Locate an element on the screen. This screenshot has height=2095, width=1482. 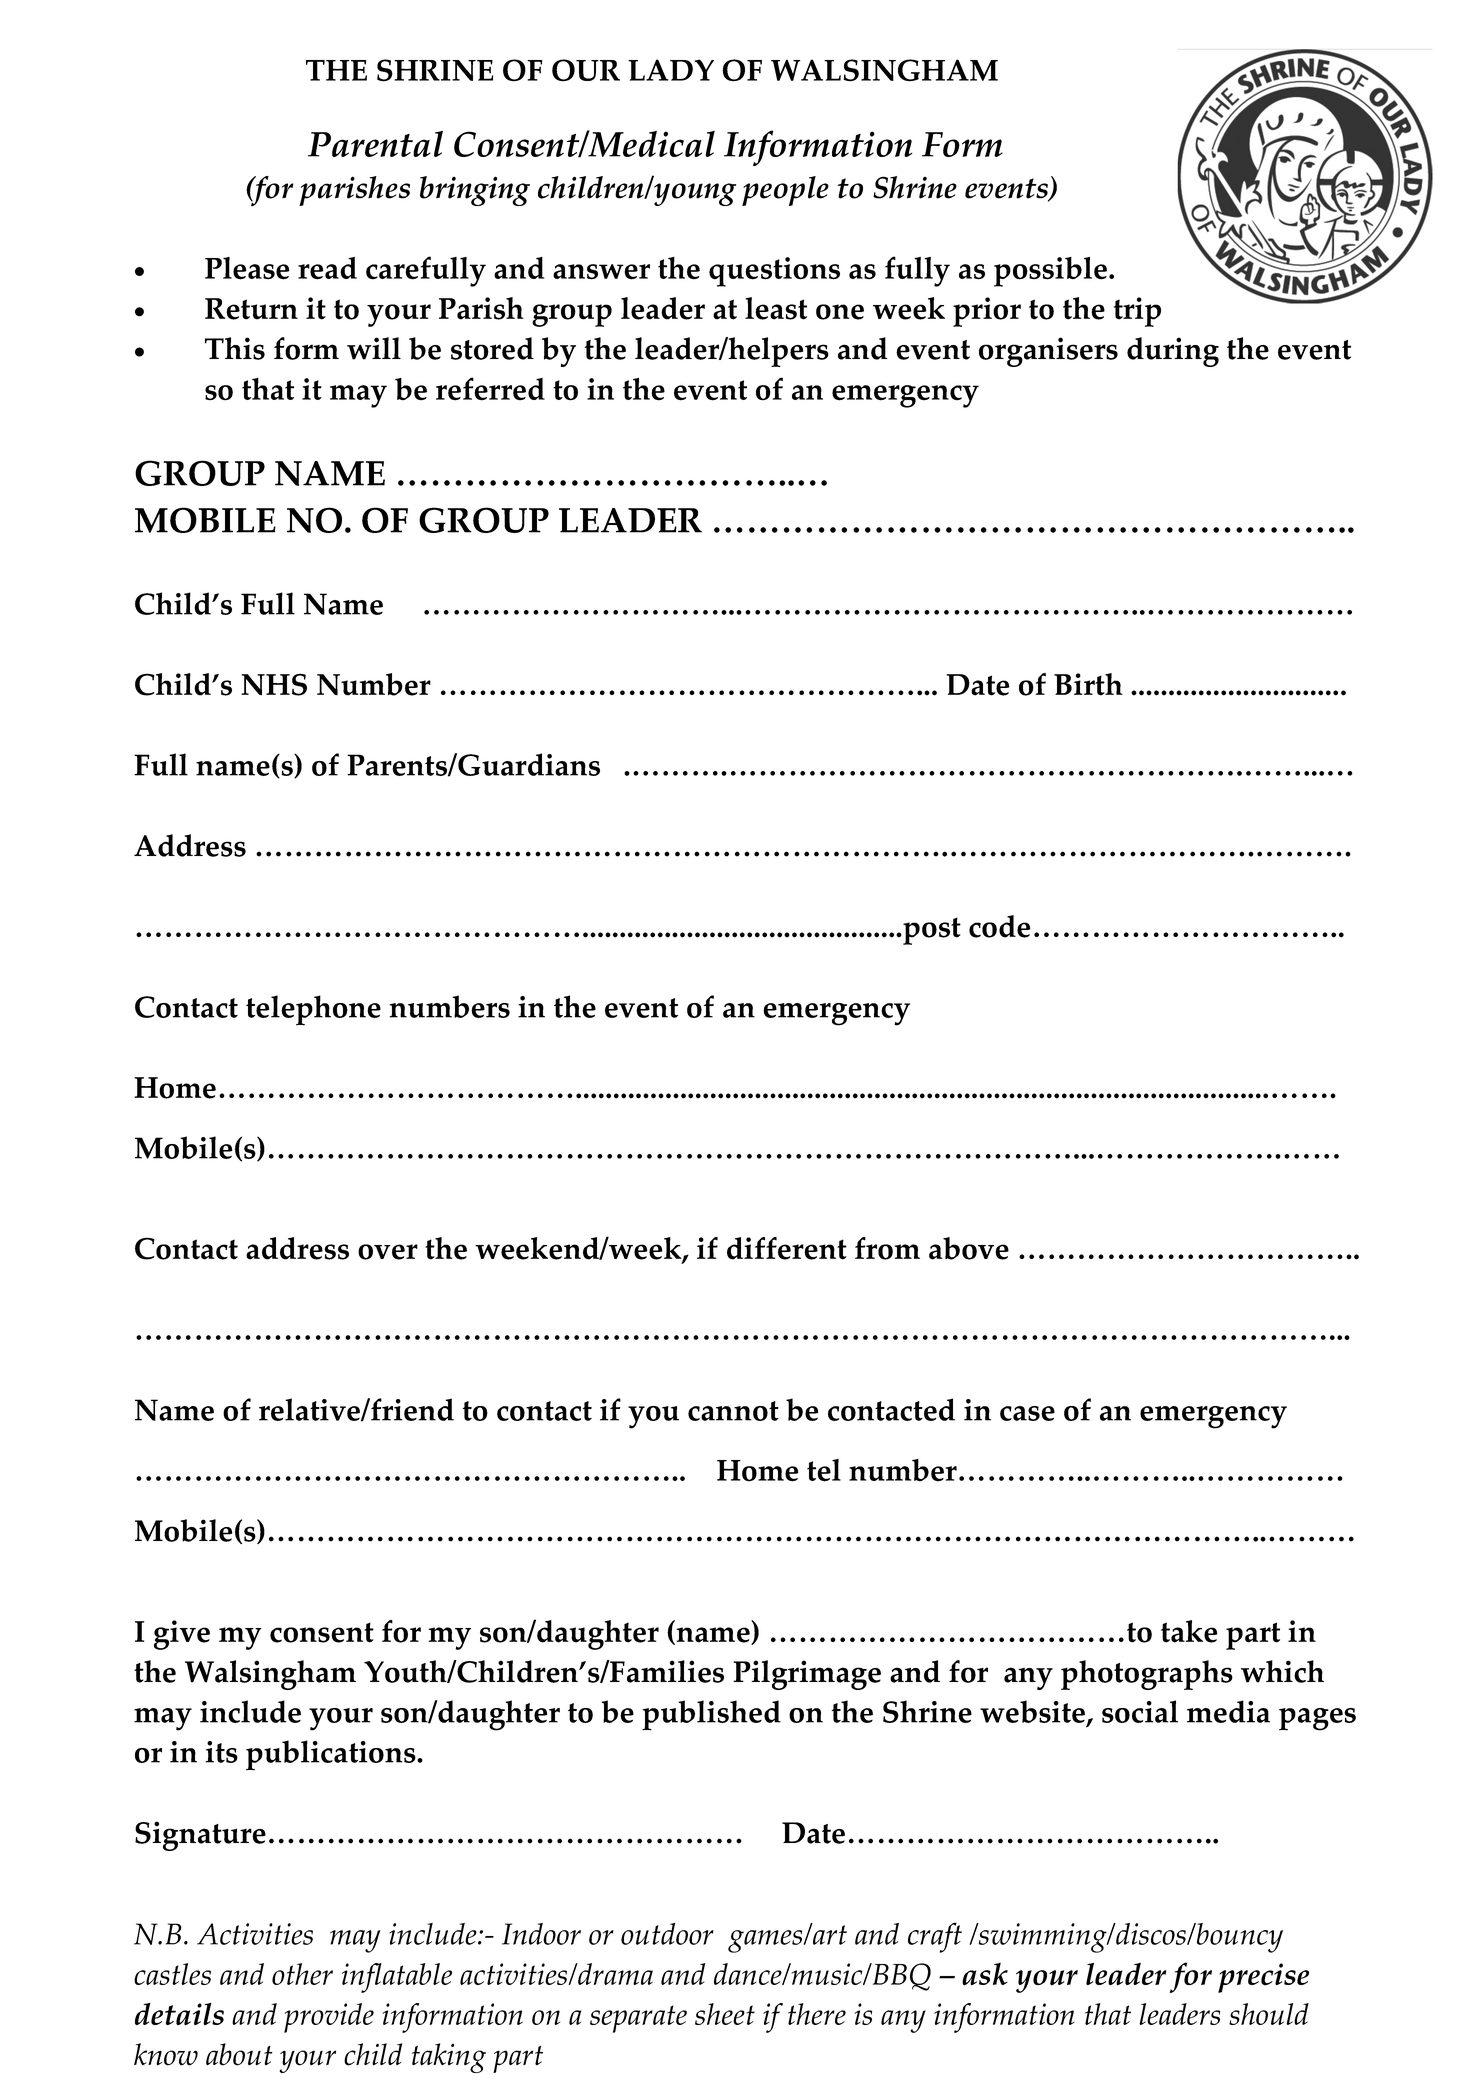
telephone is located at coordinates (313, 1010).
